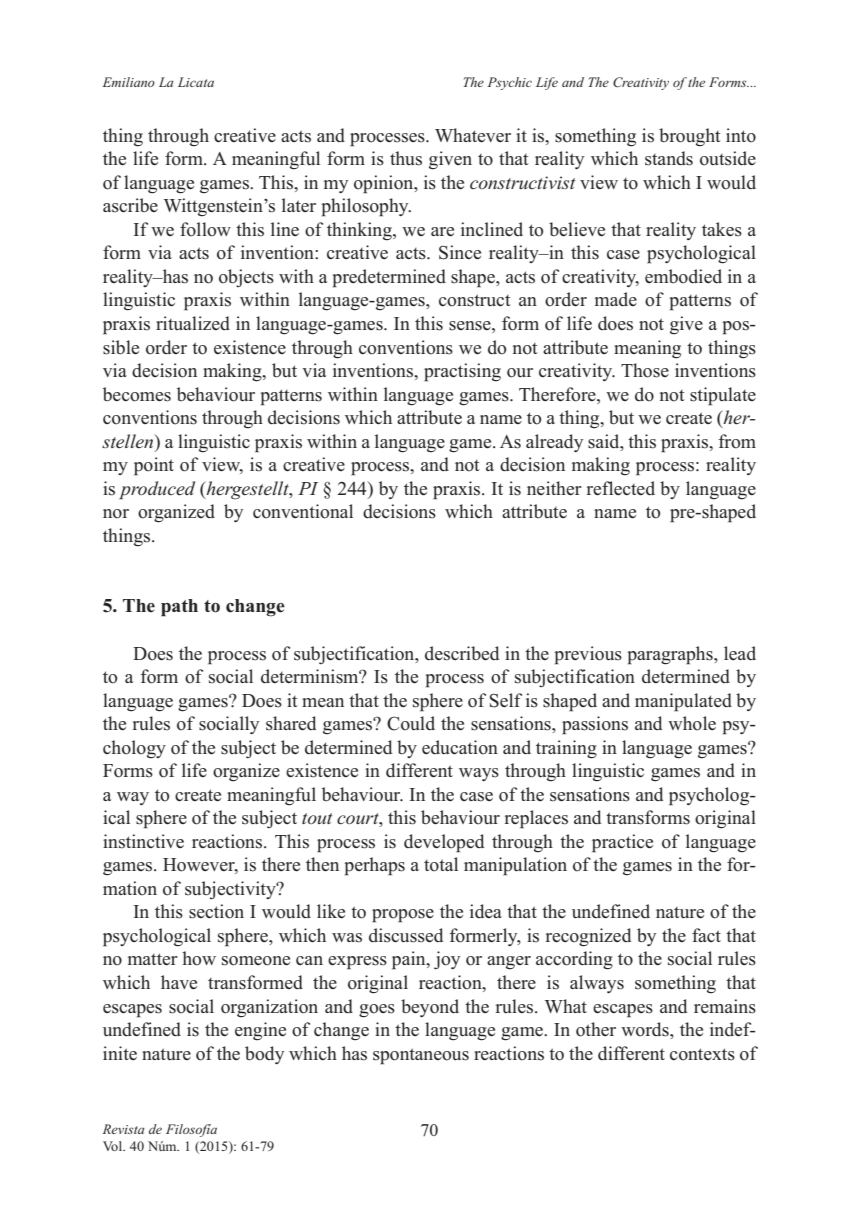 The height and width of the screenshot is (1213, 859). What do you see at coordinates (462, 372) in the screenshot?
I see `practising` at bounding box center [462, 372].
